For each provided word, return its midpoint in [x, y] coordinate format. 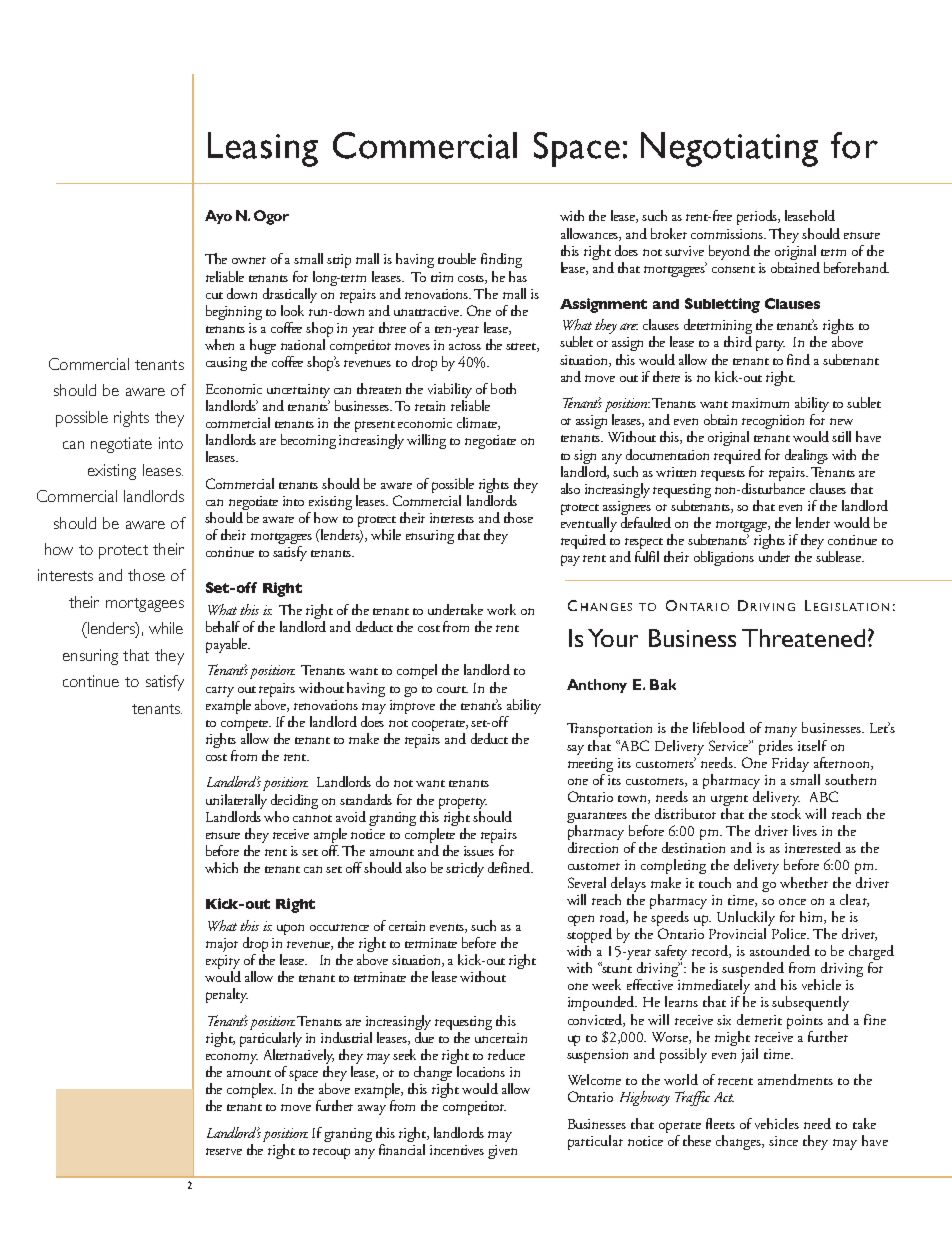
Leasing [263, 149]
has [518, 276]
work [501, 609]
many [781, 731]
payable [228, 645]
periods [758, 217]
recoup [331, 1153]
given [502, 1152]
